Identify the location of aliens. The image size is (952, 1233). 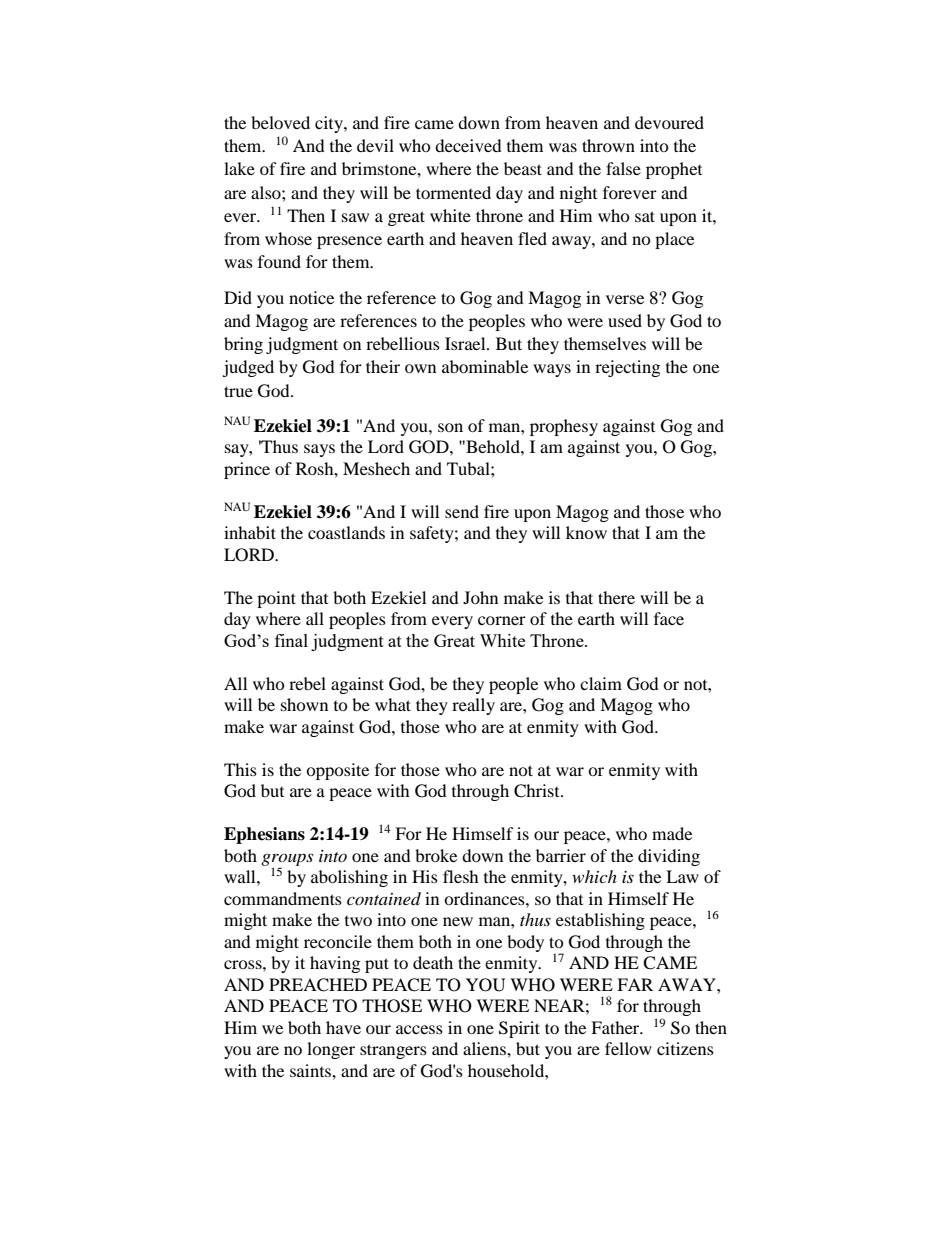
(485, 1048).
